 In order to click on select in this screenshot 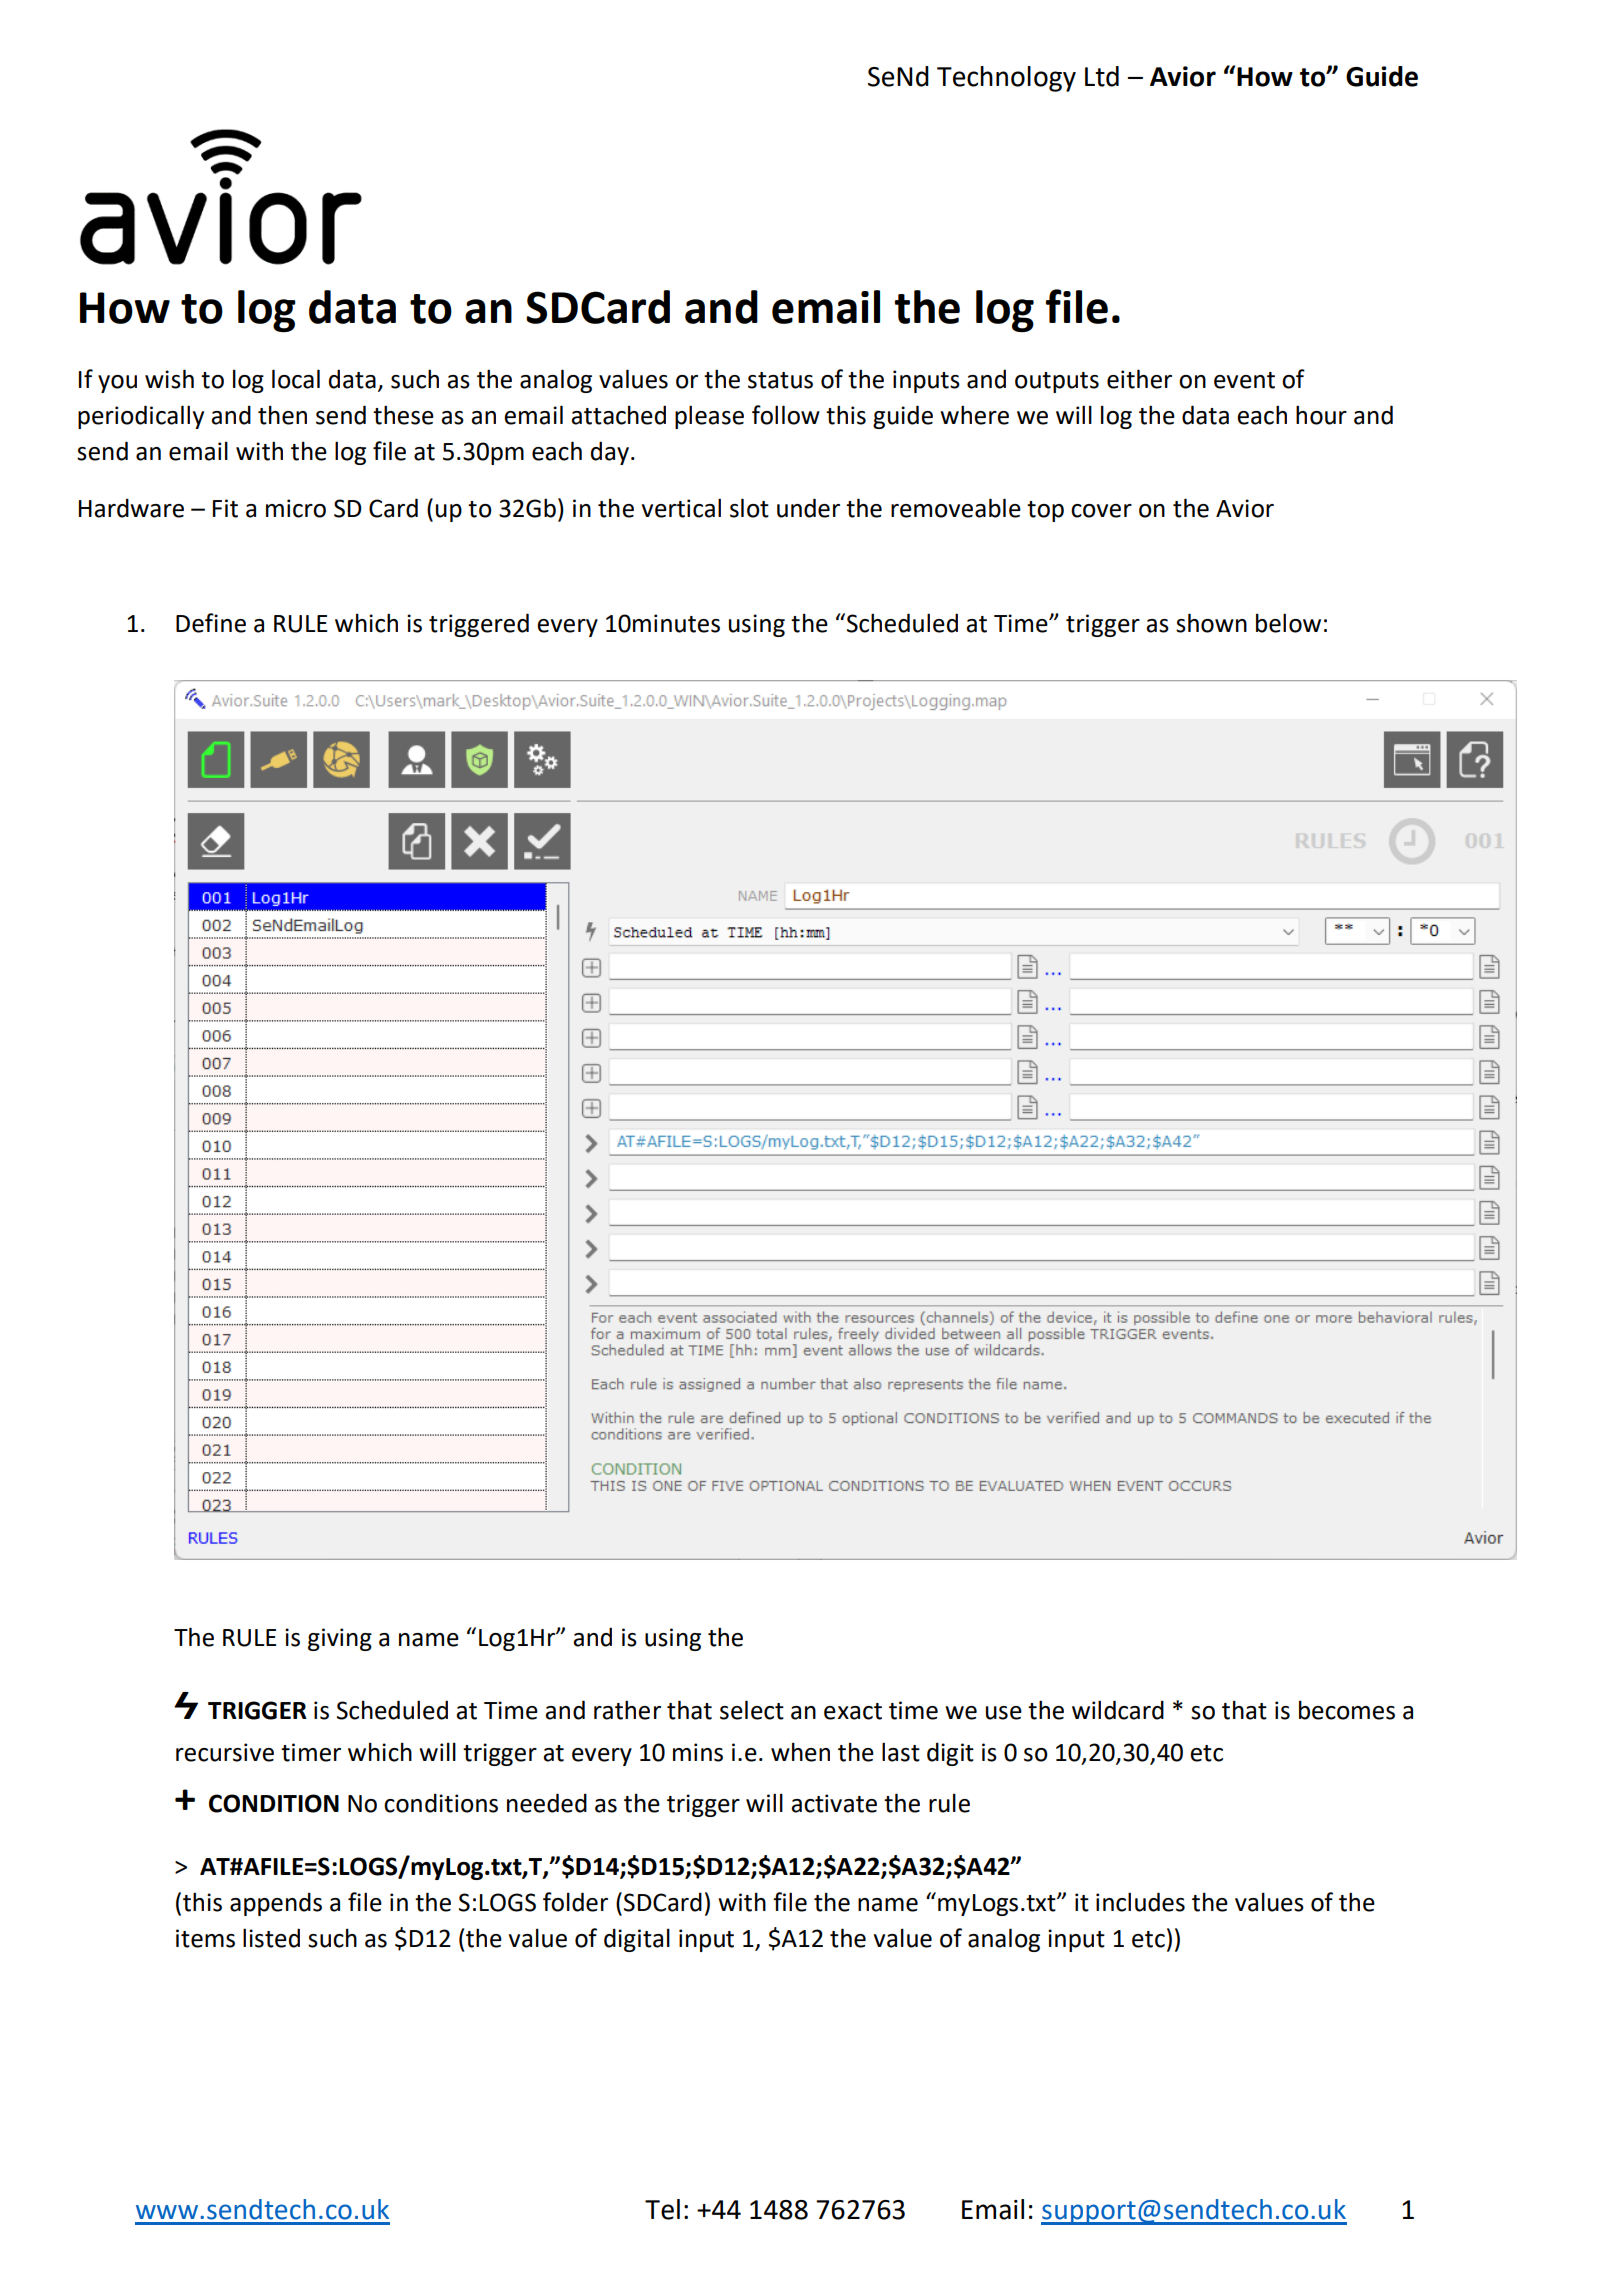, I will do `click(752, 1710)`.
